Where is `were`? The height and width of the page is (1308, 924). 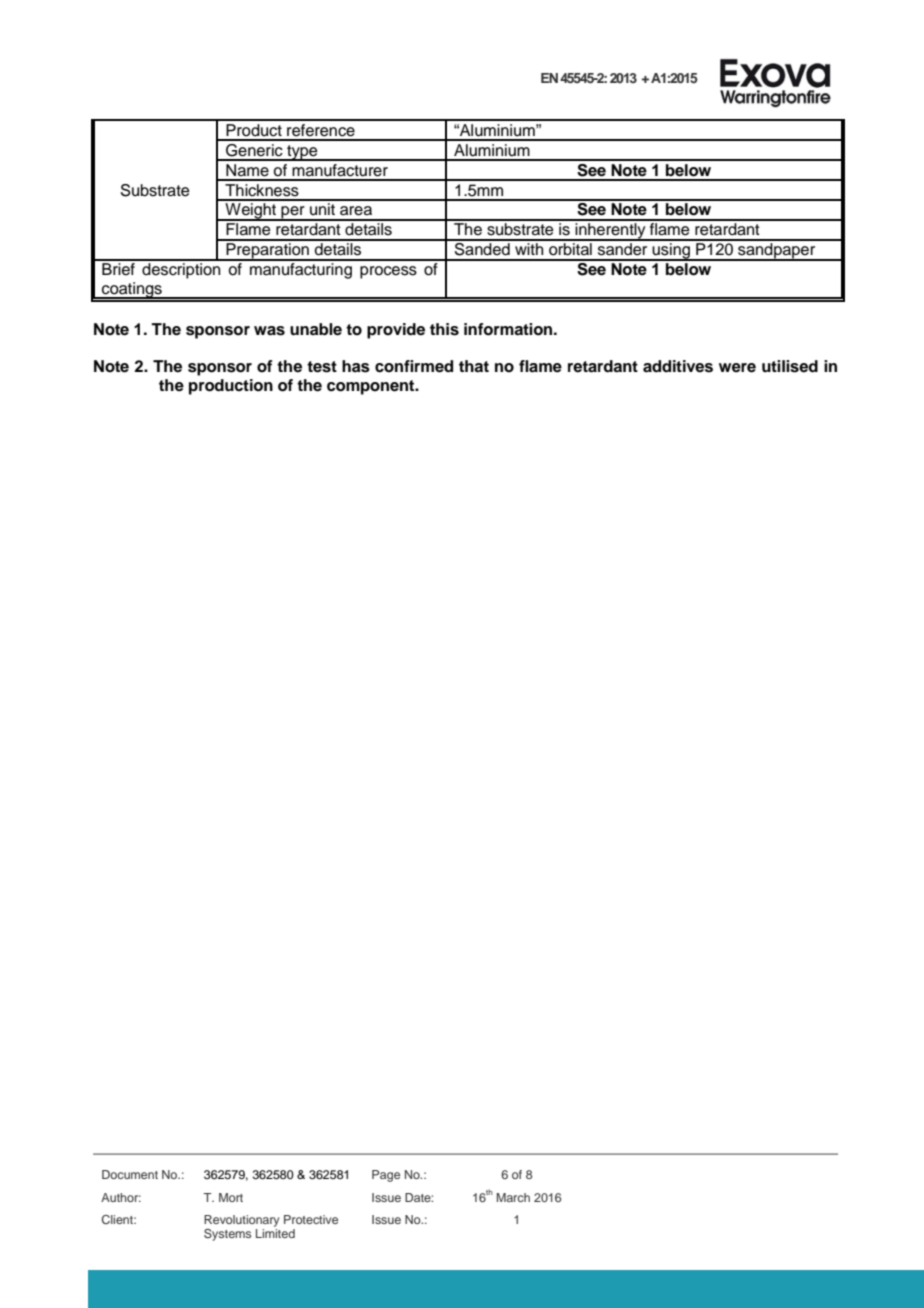
were is located at coordinates (737, 368).
